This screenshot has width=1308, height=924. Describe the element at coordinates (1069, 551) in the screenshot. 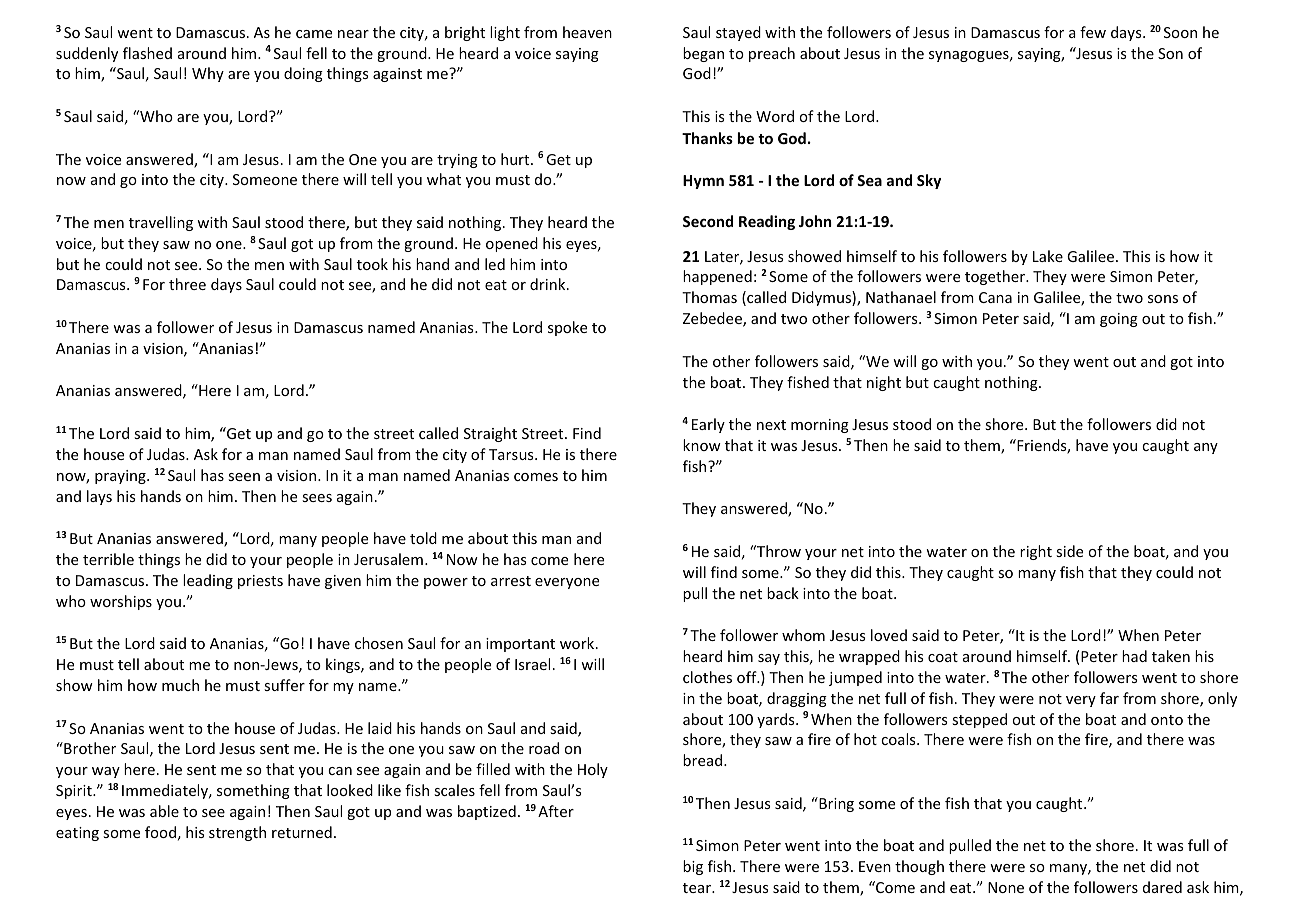

I see `side` at that location.
